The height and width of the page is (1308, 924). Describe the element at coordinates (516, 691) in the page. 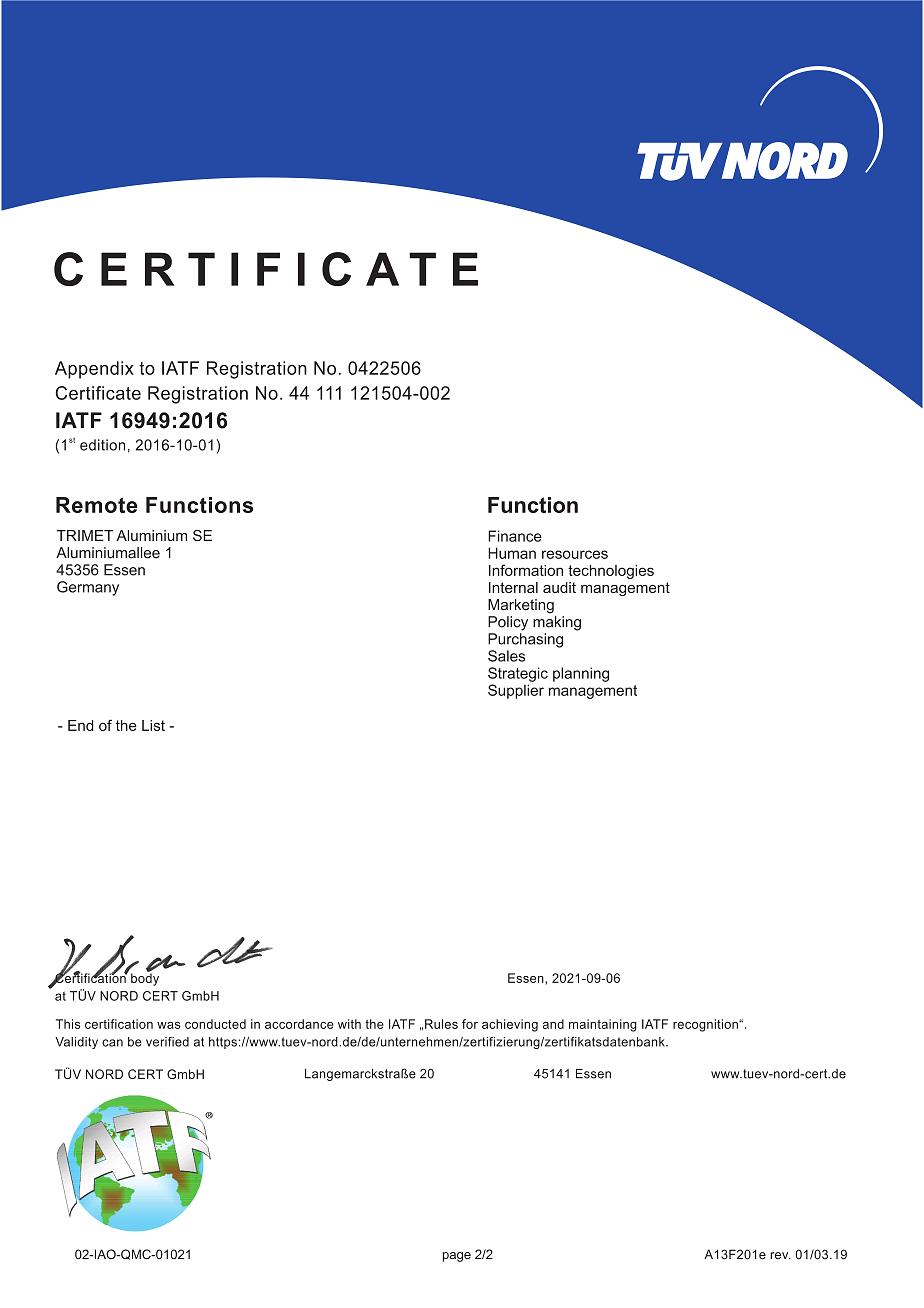

I see `Supplier` at that location.
